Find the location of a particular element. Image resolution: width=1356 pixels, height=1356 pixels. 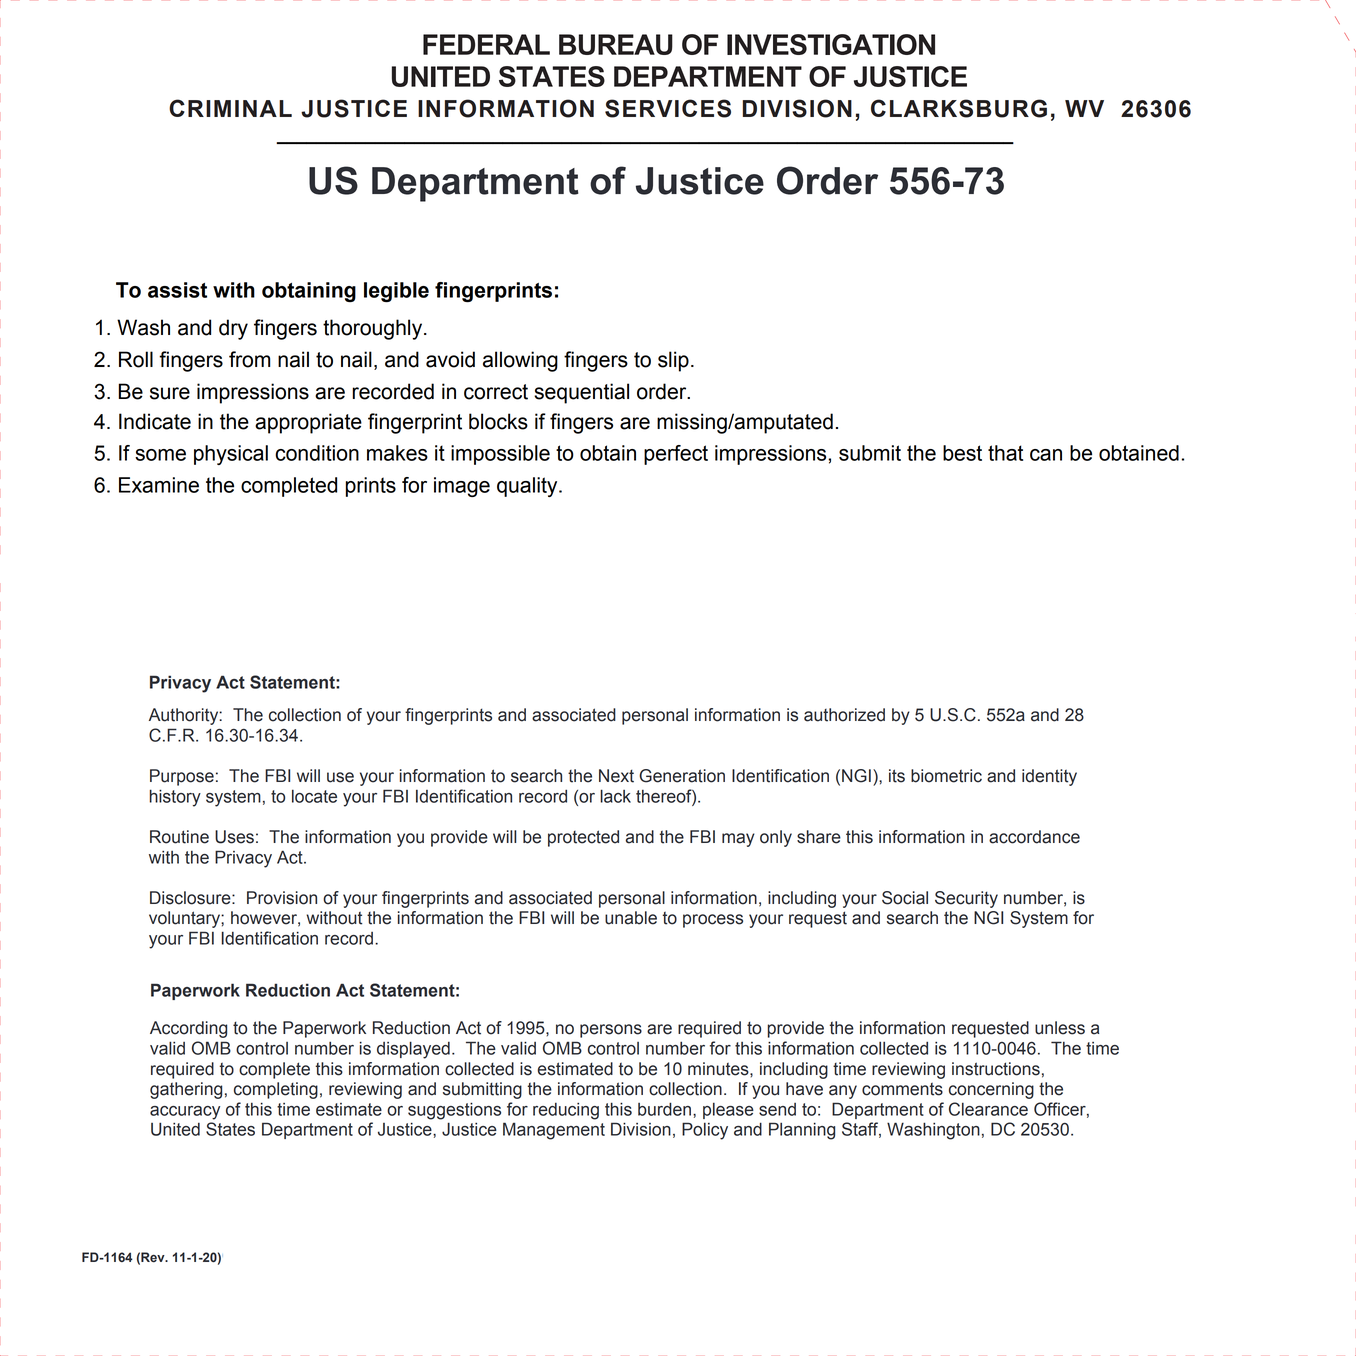

INVESTIGATION is located at coordinates (831, 44).
